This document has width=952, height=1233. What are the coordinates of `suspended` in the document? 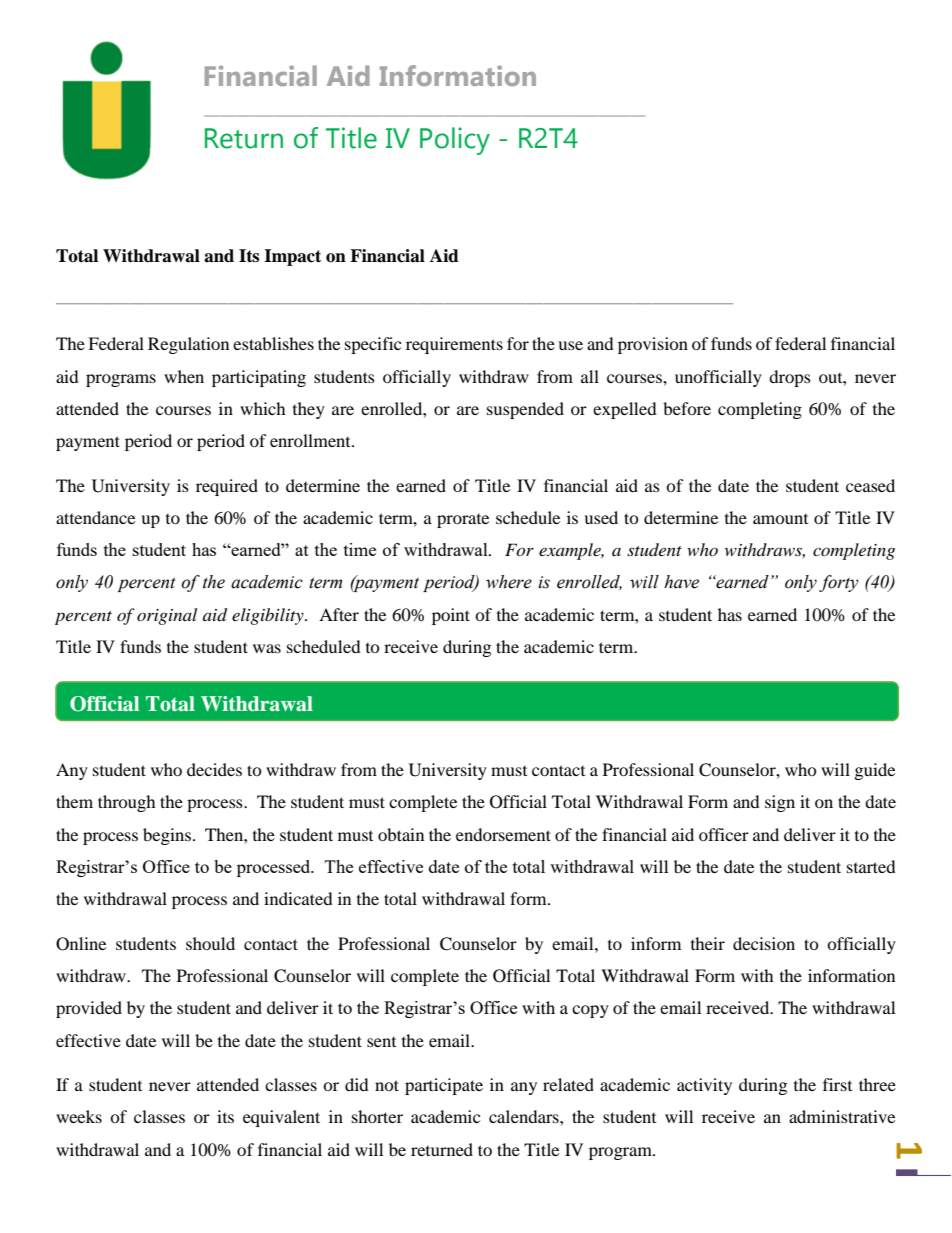 It's located at (525, 410).
